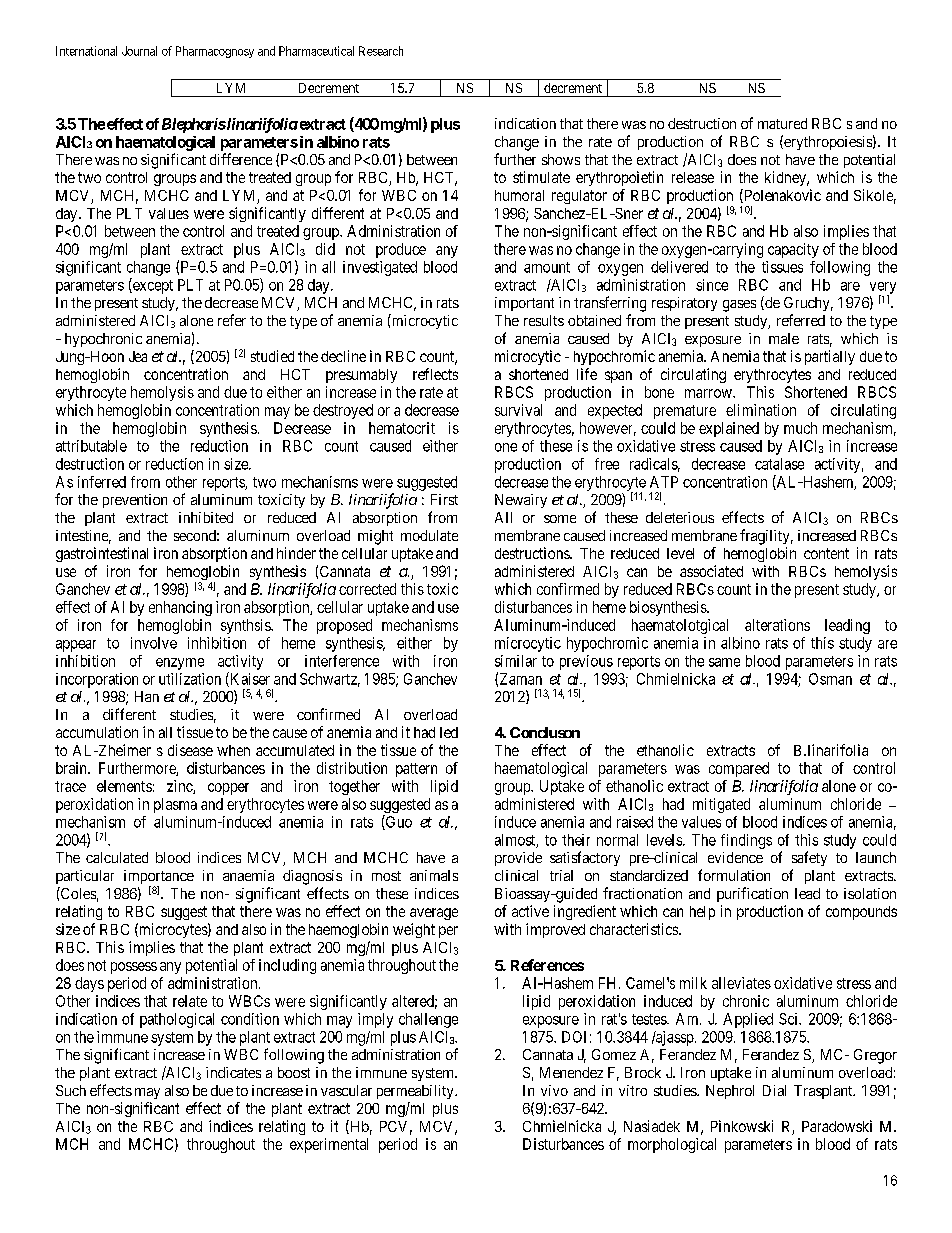 This document has height=1233, width=952. I want to click on Journal, so click(139, 51).
